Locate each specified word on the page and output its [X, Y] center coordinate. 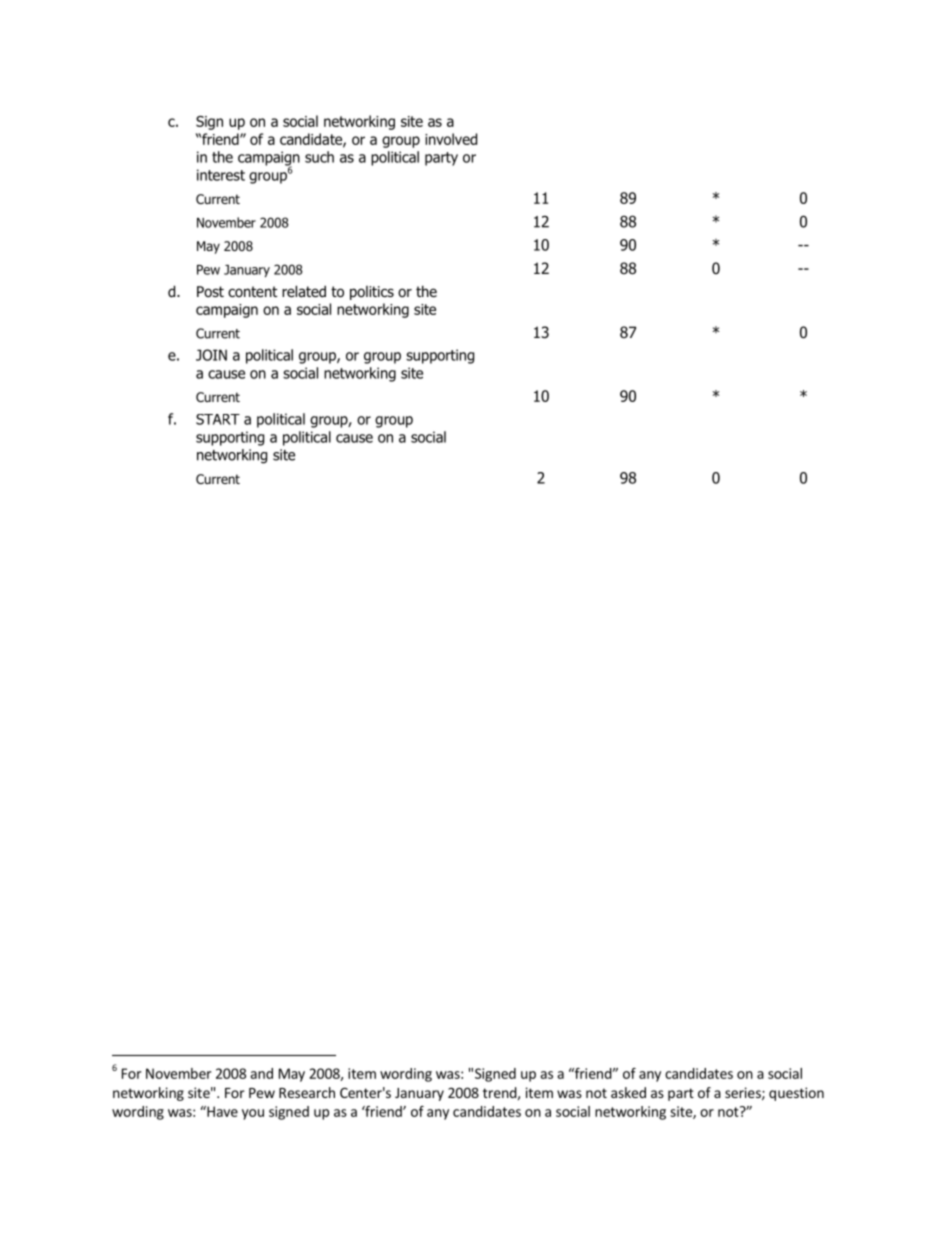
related [304, 291]
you [253, 1114]
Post [210, 292]
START [218, 419]
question [796, 1094]
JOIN [211, 355]
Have [221, 1111]
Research [307, 1092]
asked [628, 1092]
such [319, 157]
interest [221, 175]
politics [372, 293]
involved [451, 139]
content [252, 291]
